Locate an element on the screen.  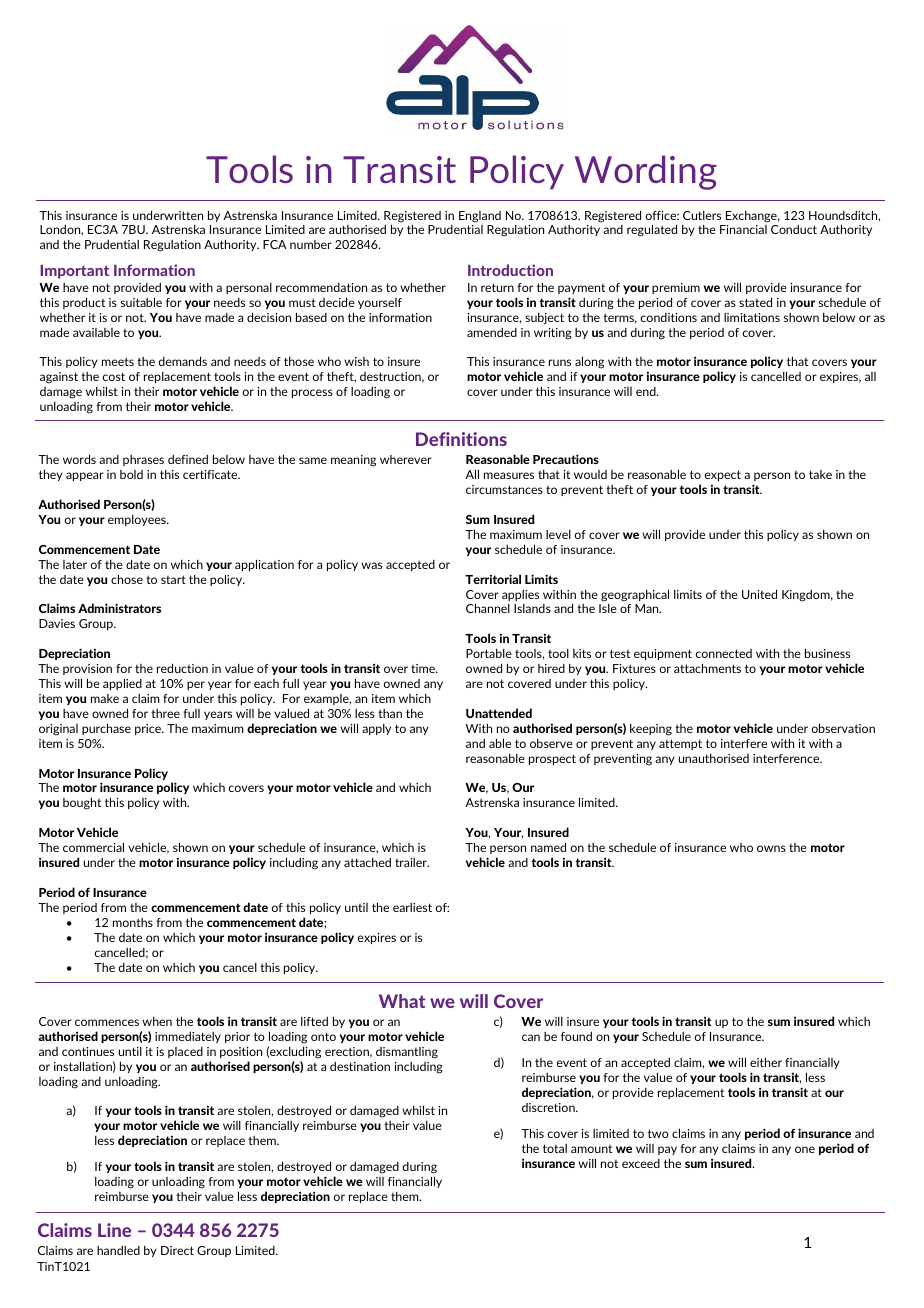
Important is located at coordinates (74, 272).
